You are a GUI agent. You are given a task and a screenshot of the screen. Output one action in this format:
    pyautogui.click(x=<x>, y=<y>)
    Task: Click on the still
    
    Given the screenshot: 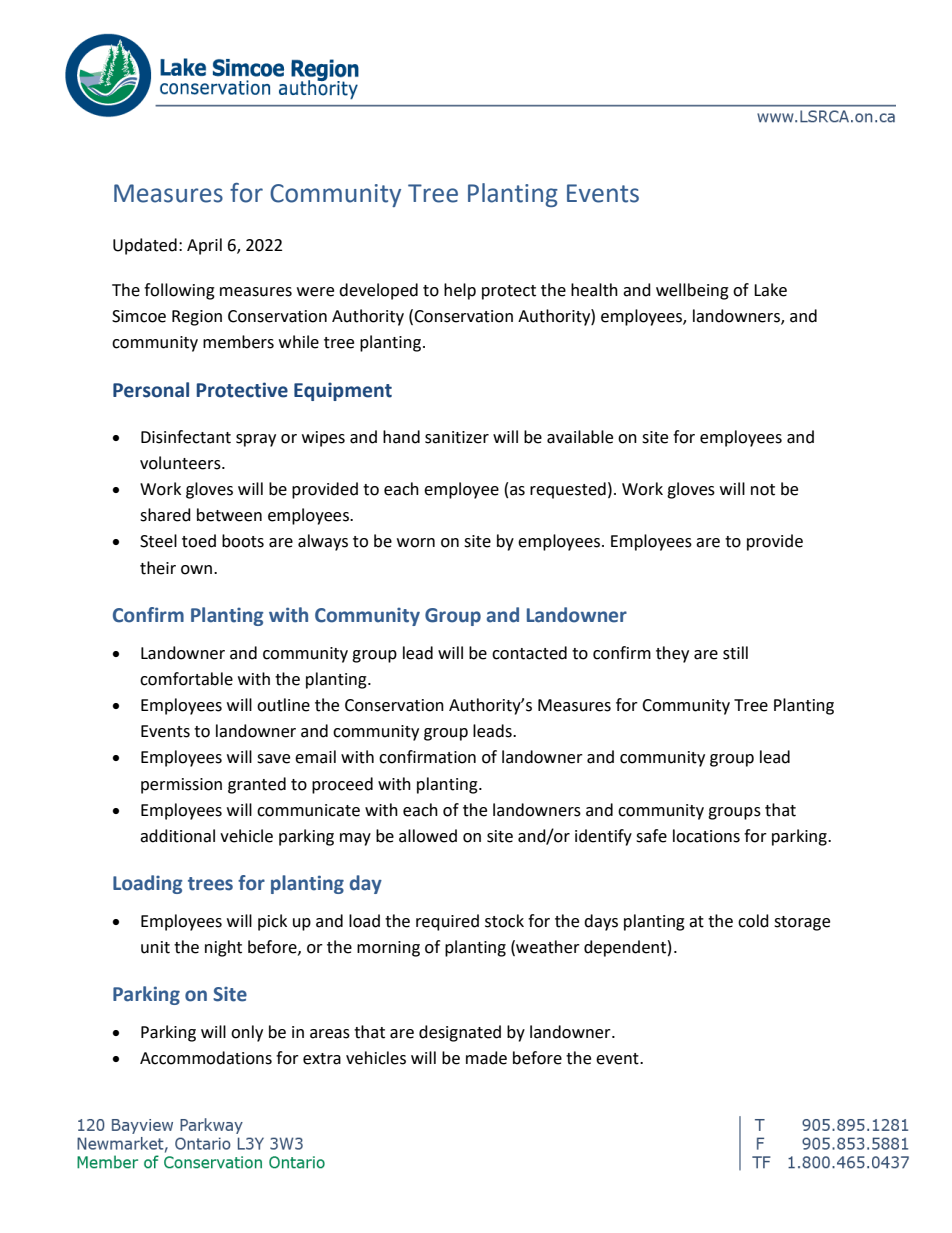 What is the action you would take?
    pyautogui.click(x=735, y=653)
